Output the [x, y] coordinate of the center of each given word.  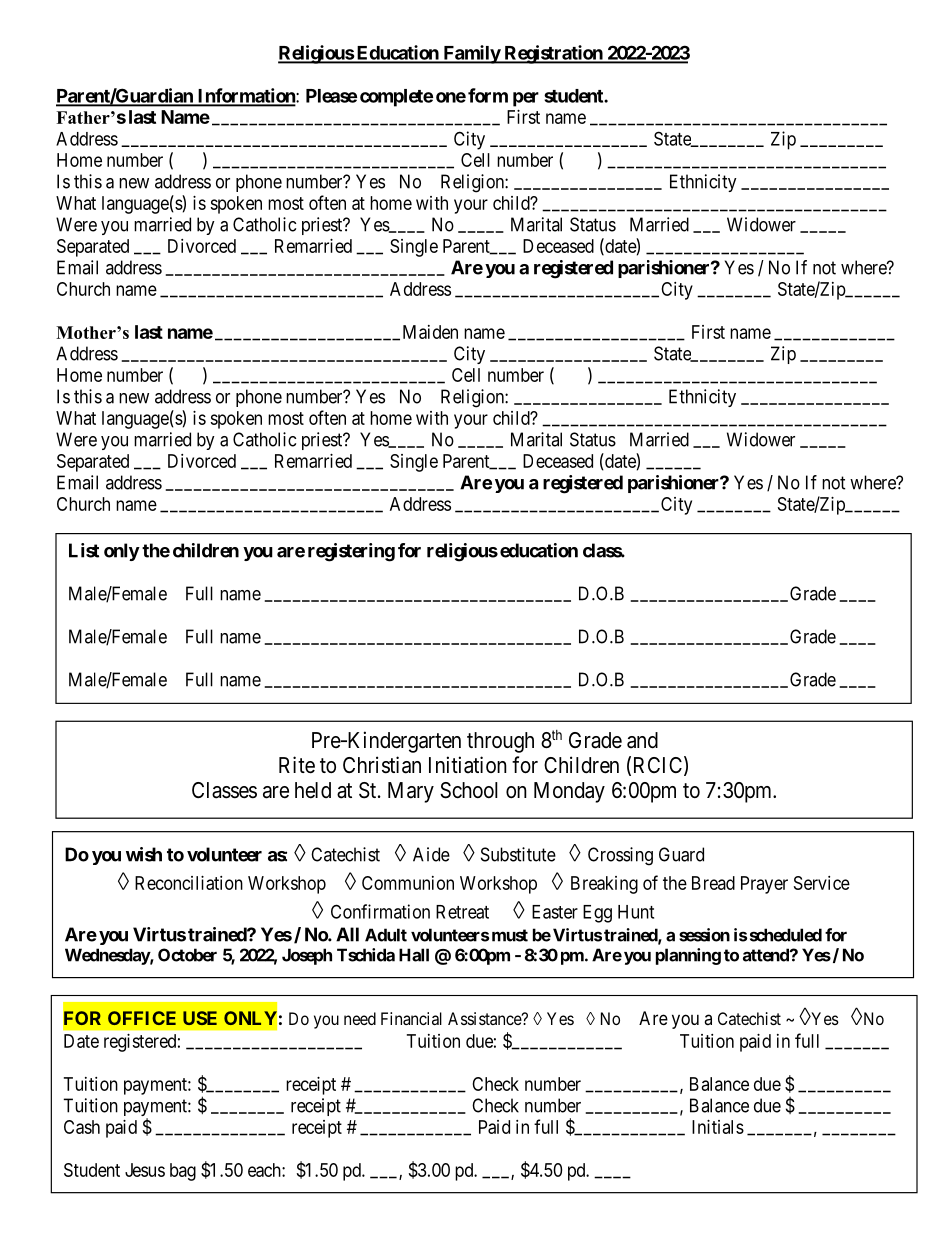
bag [183, 1172]
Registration [553, 54]
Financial [411, 1018]
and [642, 740]
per [526, 99]
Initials [718, 1127]
